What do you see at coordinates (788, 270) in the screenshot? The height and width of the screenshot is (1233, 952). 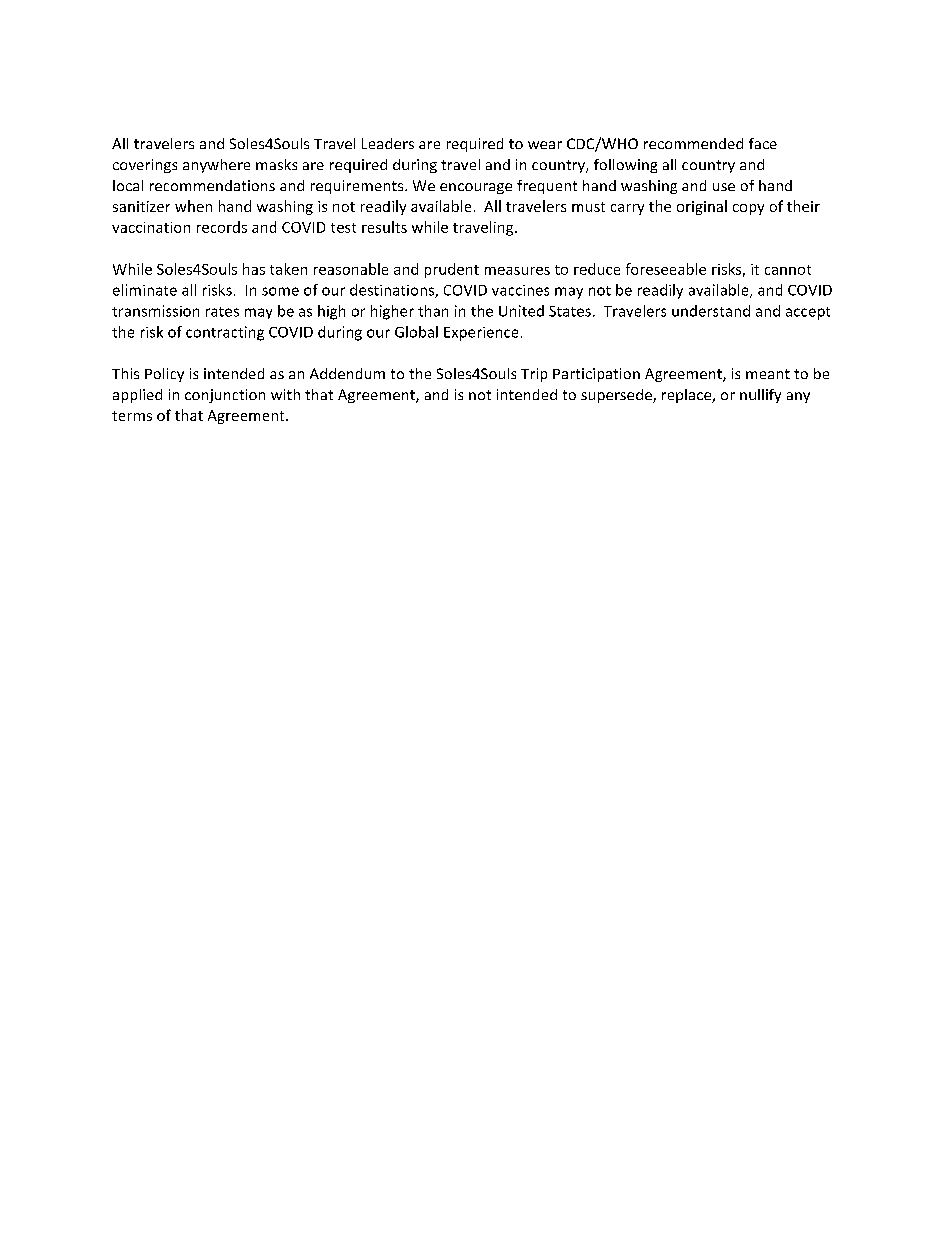 I see `cannot` at bounding box center [788, 270].
